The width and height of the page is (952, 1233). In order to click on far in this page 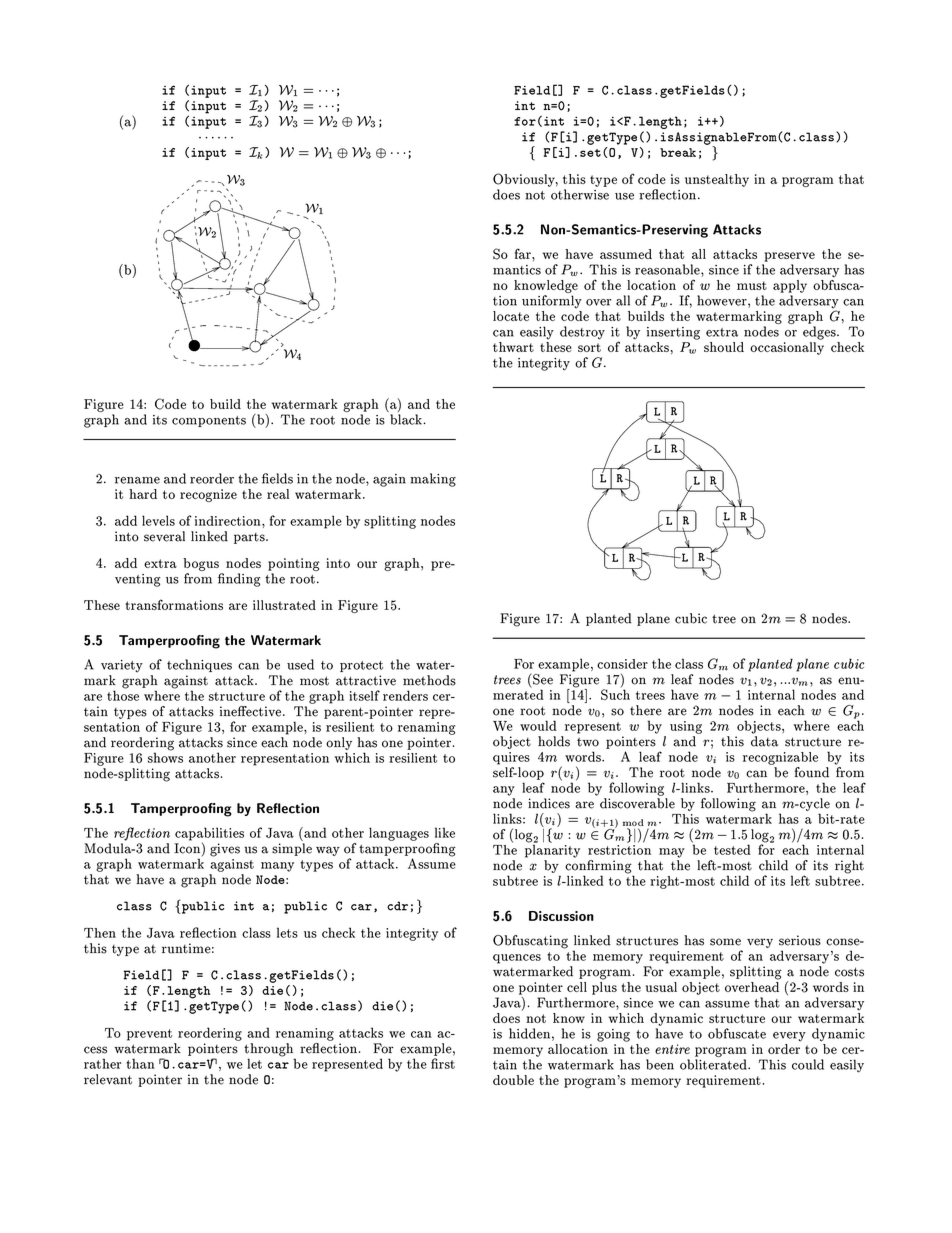, I will do `click(524, 253)`.
